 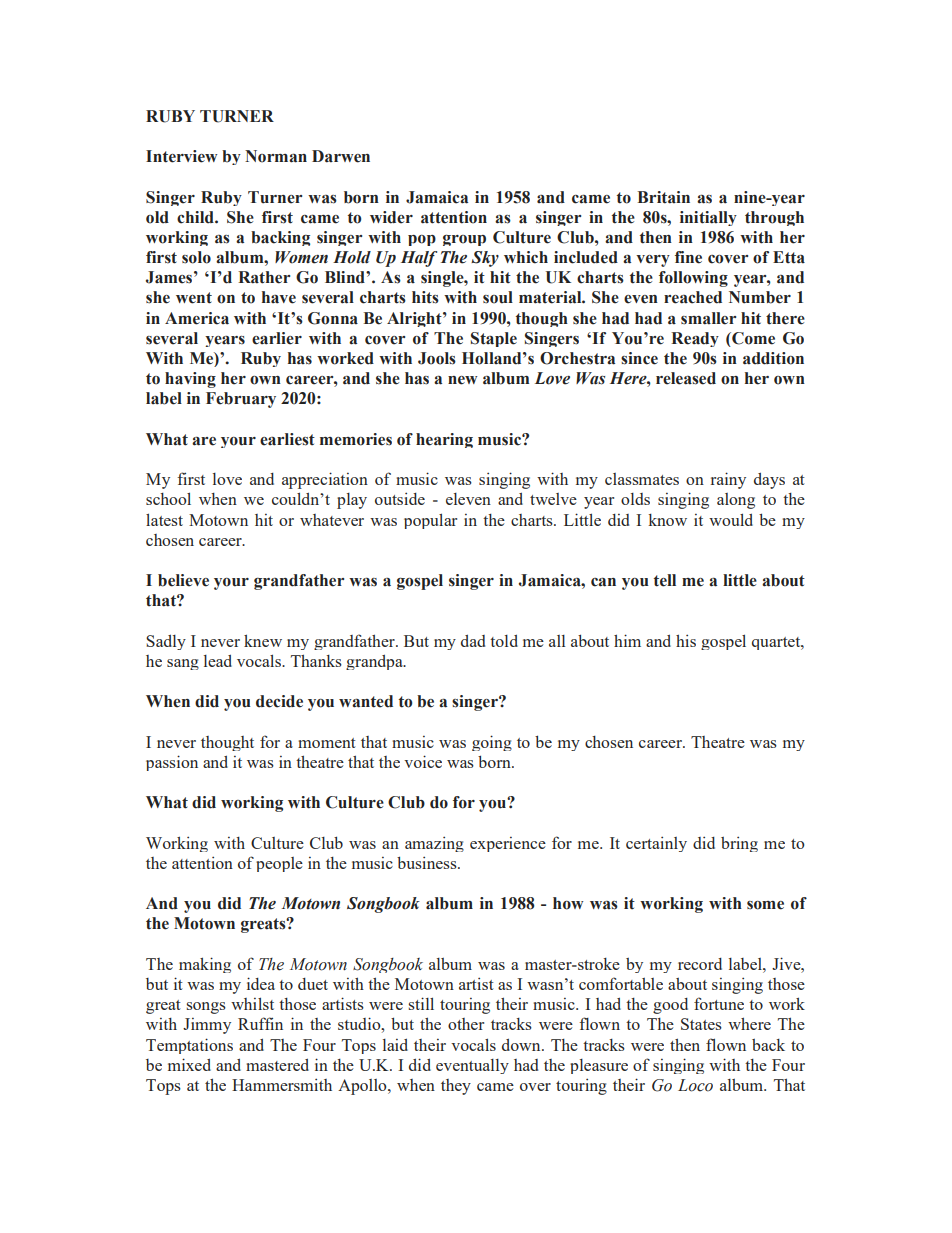 What do you see at coordinates (189, 1064) in the screenshot?
I see `mixed` at bounding box center [189, 1064].
